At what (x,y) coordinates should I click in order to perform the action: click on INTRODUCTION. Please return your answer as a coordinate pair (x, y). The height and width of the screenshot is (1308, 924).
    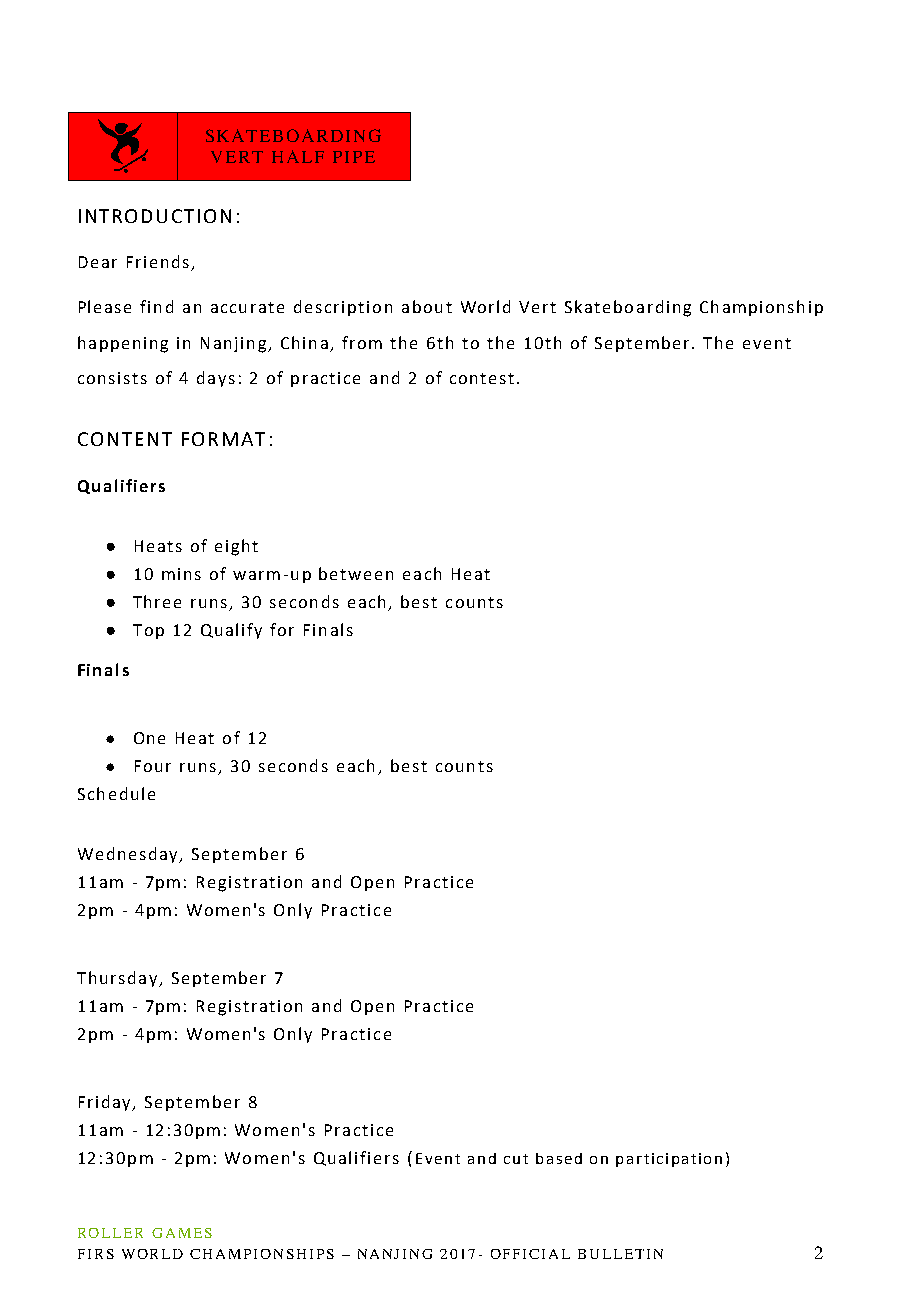
    Looking at the image, I should click on (155, 216).
